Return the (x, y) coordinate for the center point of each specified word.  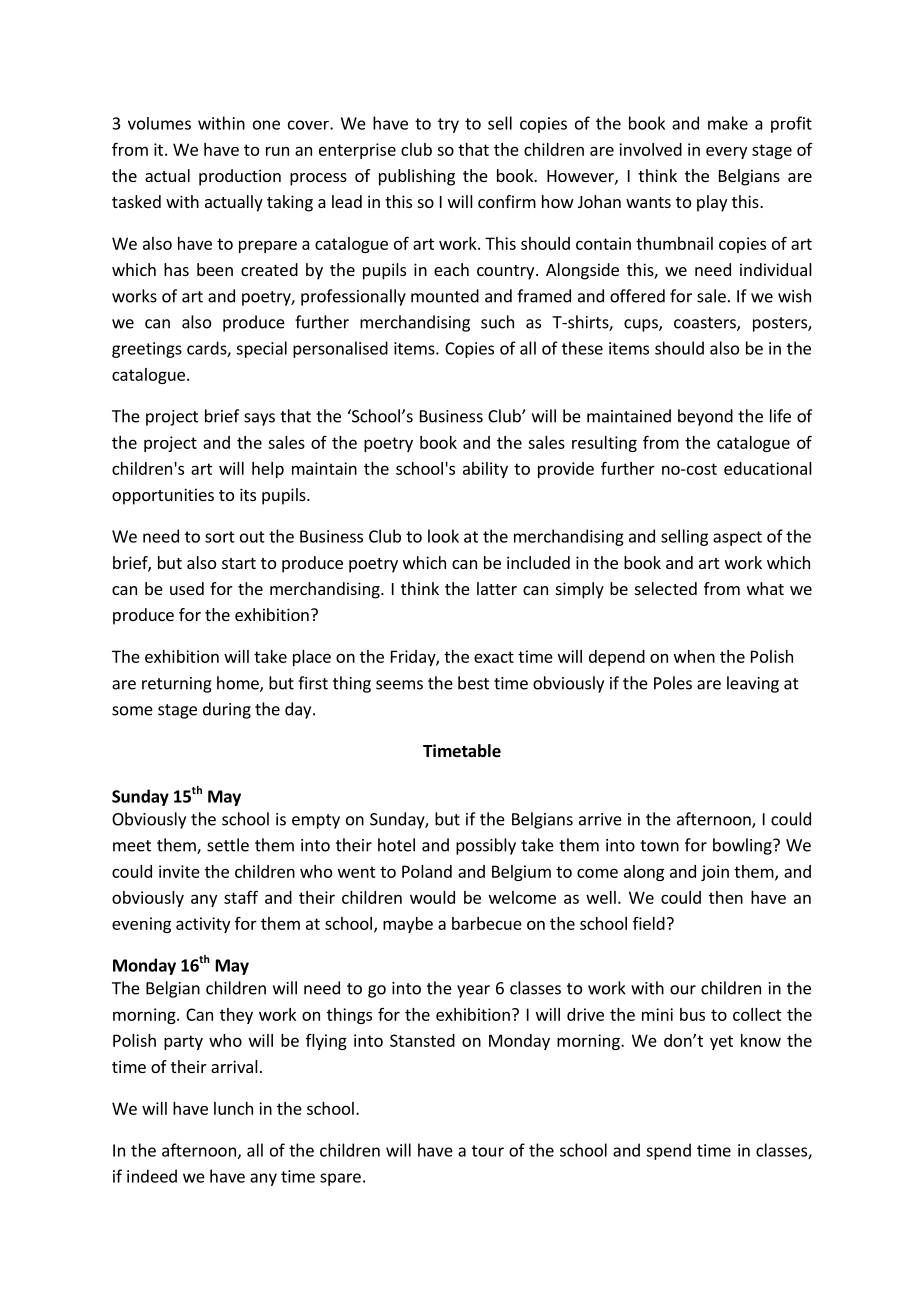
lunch (233, 1108)
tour (488, 1151)
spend (668, 1151)
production (240, 177)
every (726, 153)
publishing (417, 177)
